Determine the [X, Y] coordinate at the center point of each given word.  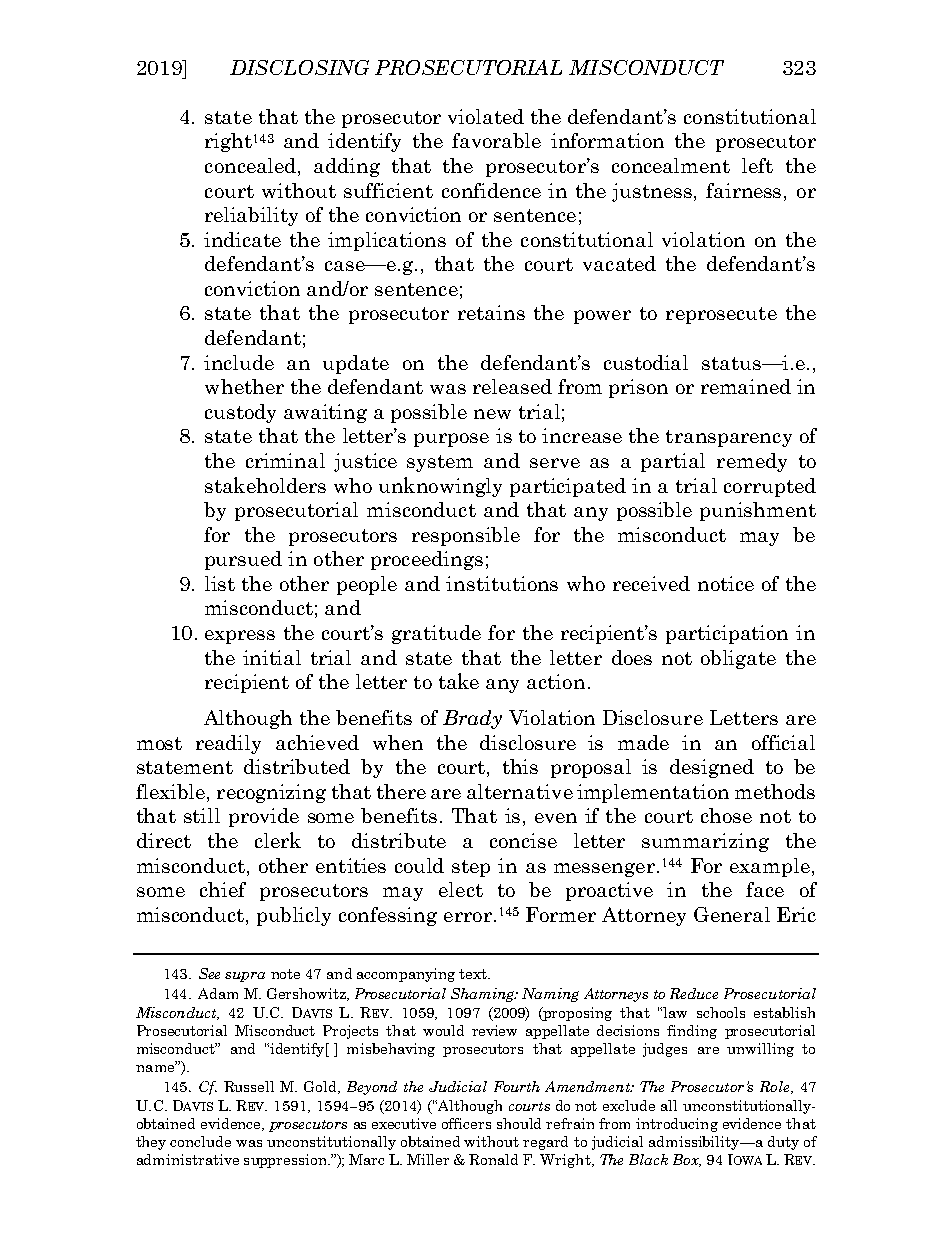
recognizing [271, 793]
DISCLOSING [299, 67]
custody [240, 413]
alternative [520, 791]
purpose [451, 440]
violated [486, 116]
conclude [200, 1141]
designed [712, 768]
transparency [729, 438]
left [757, 165]
